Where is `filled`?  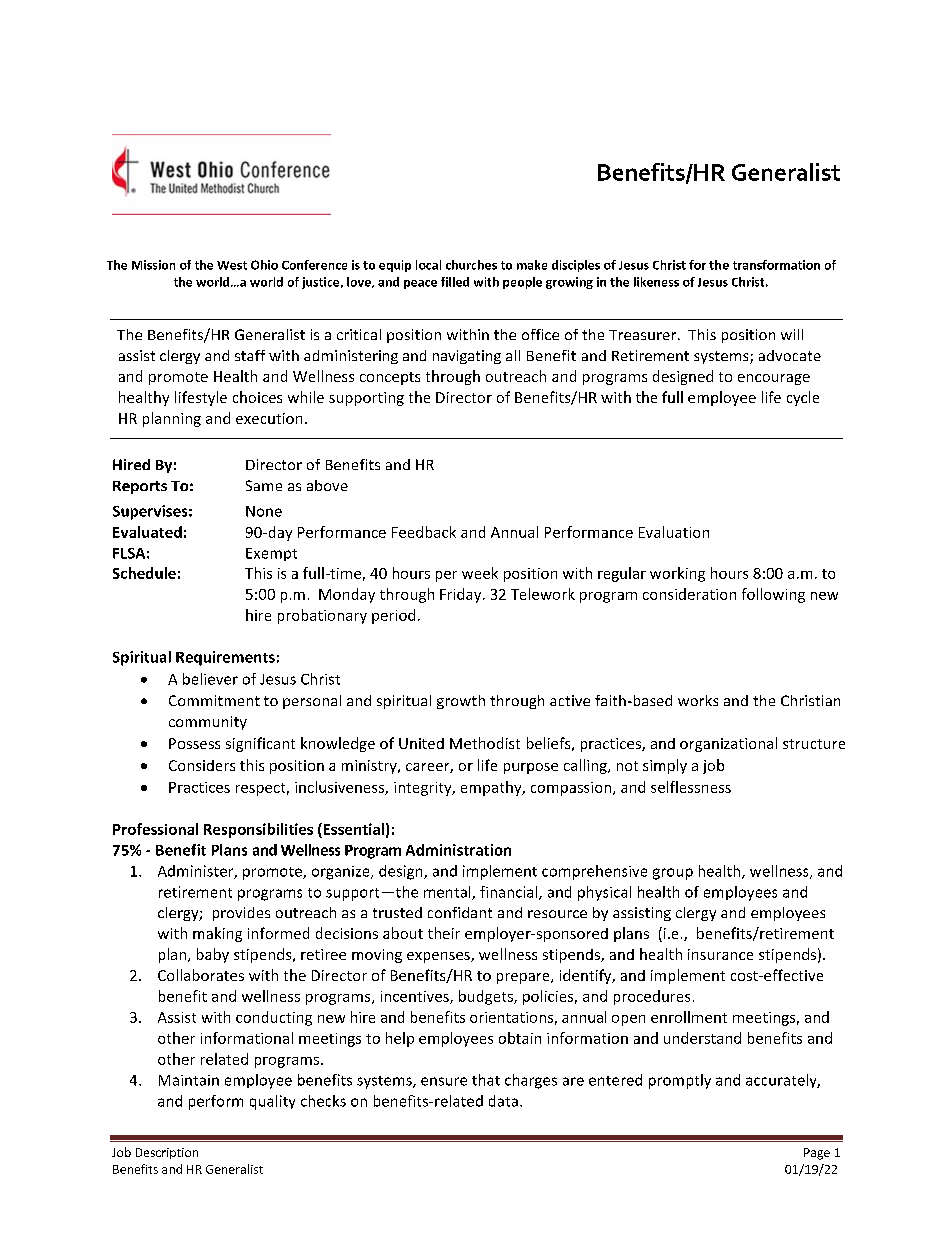 filled is located at coordinates (455, 282).
